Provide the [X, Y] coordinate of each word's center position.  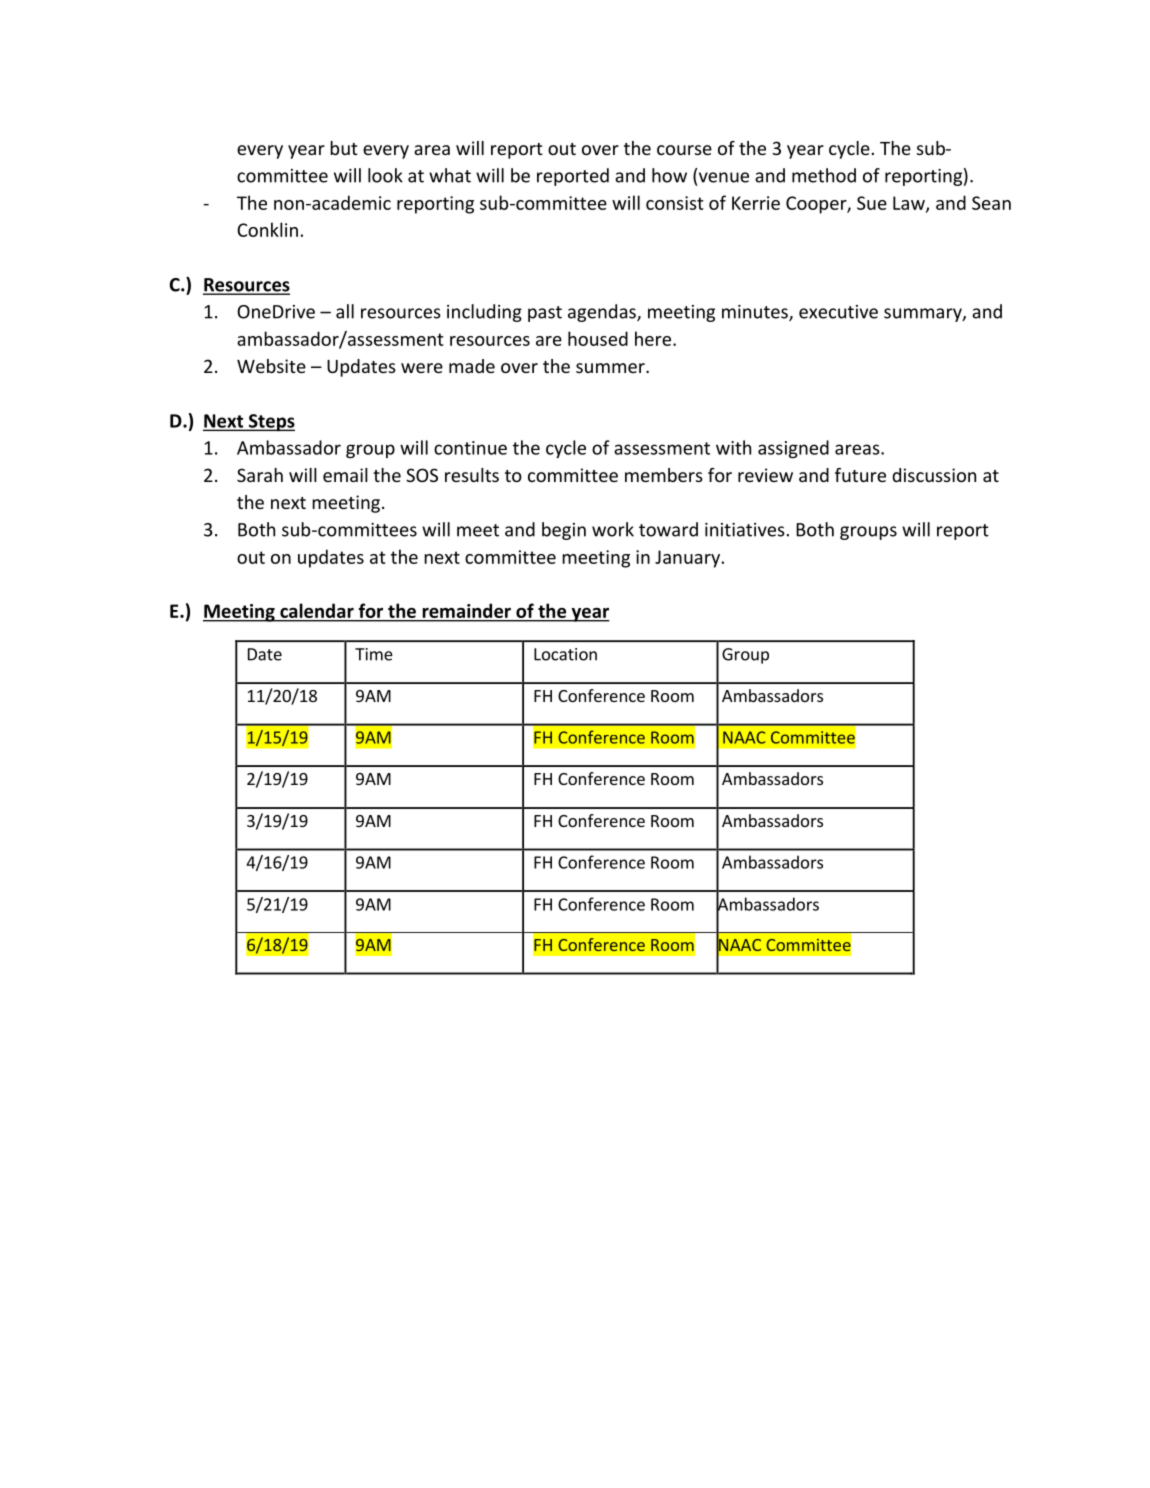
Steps [270, 423]
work [613, 529]
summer [611, 368]
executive [838, 312]
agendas [603, 313]
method [824, 175]
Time [374, 654]
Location [565, 654]
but [344, 148]
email [345, 475]
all [345, 311]
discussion [934, 475]
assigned [793, 449]
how [669, 175]
